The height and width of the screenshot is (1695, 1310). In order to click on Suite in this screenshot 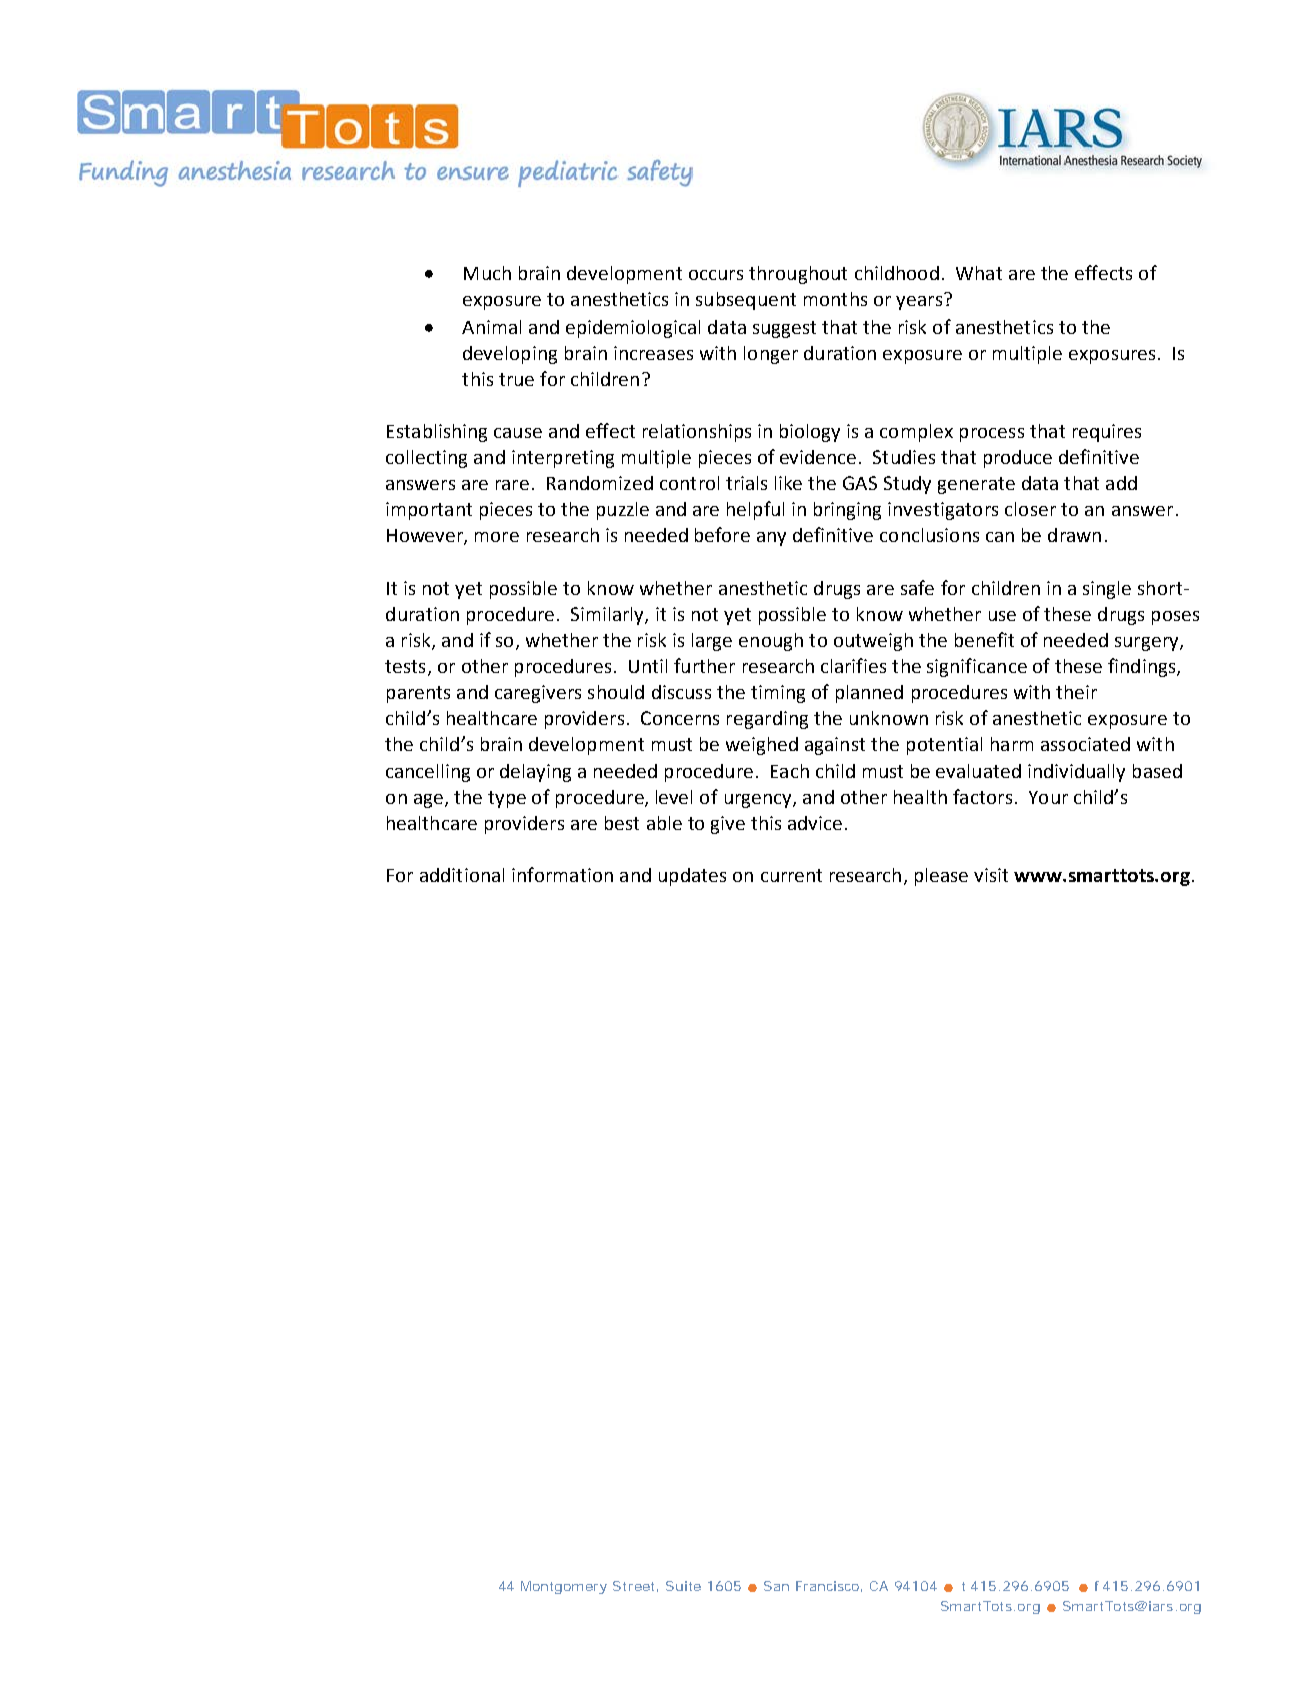, I will do `click(683, 1586)`.
